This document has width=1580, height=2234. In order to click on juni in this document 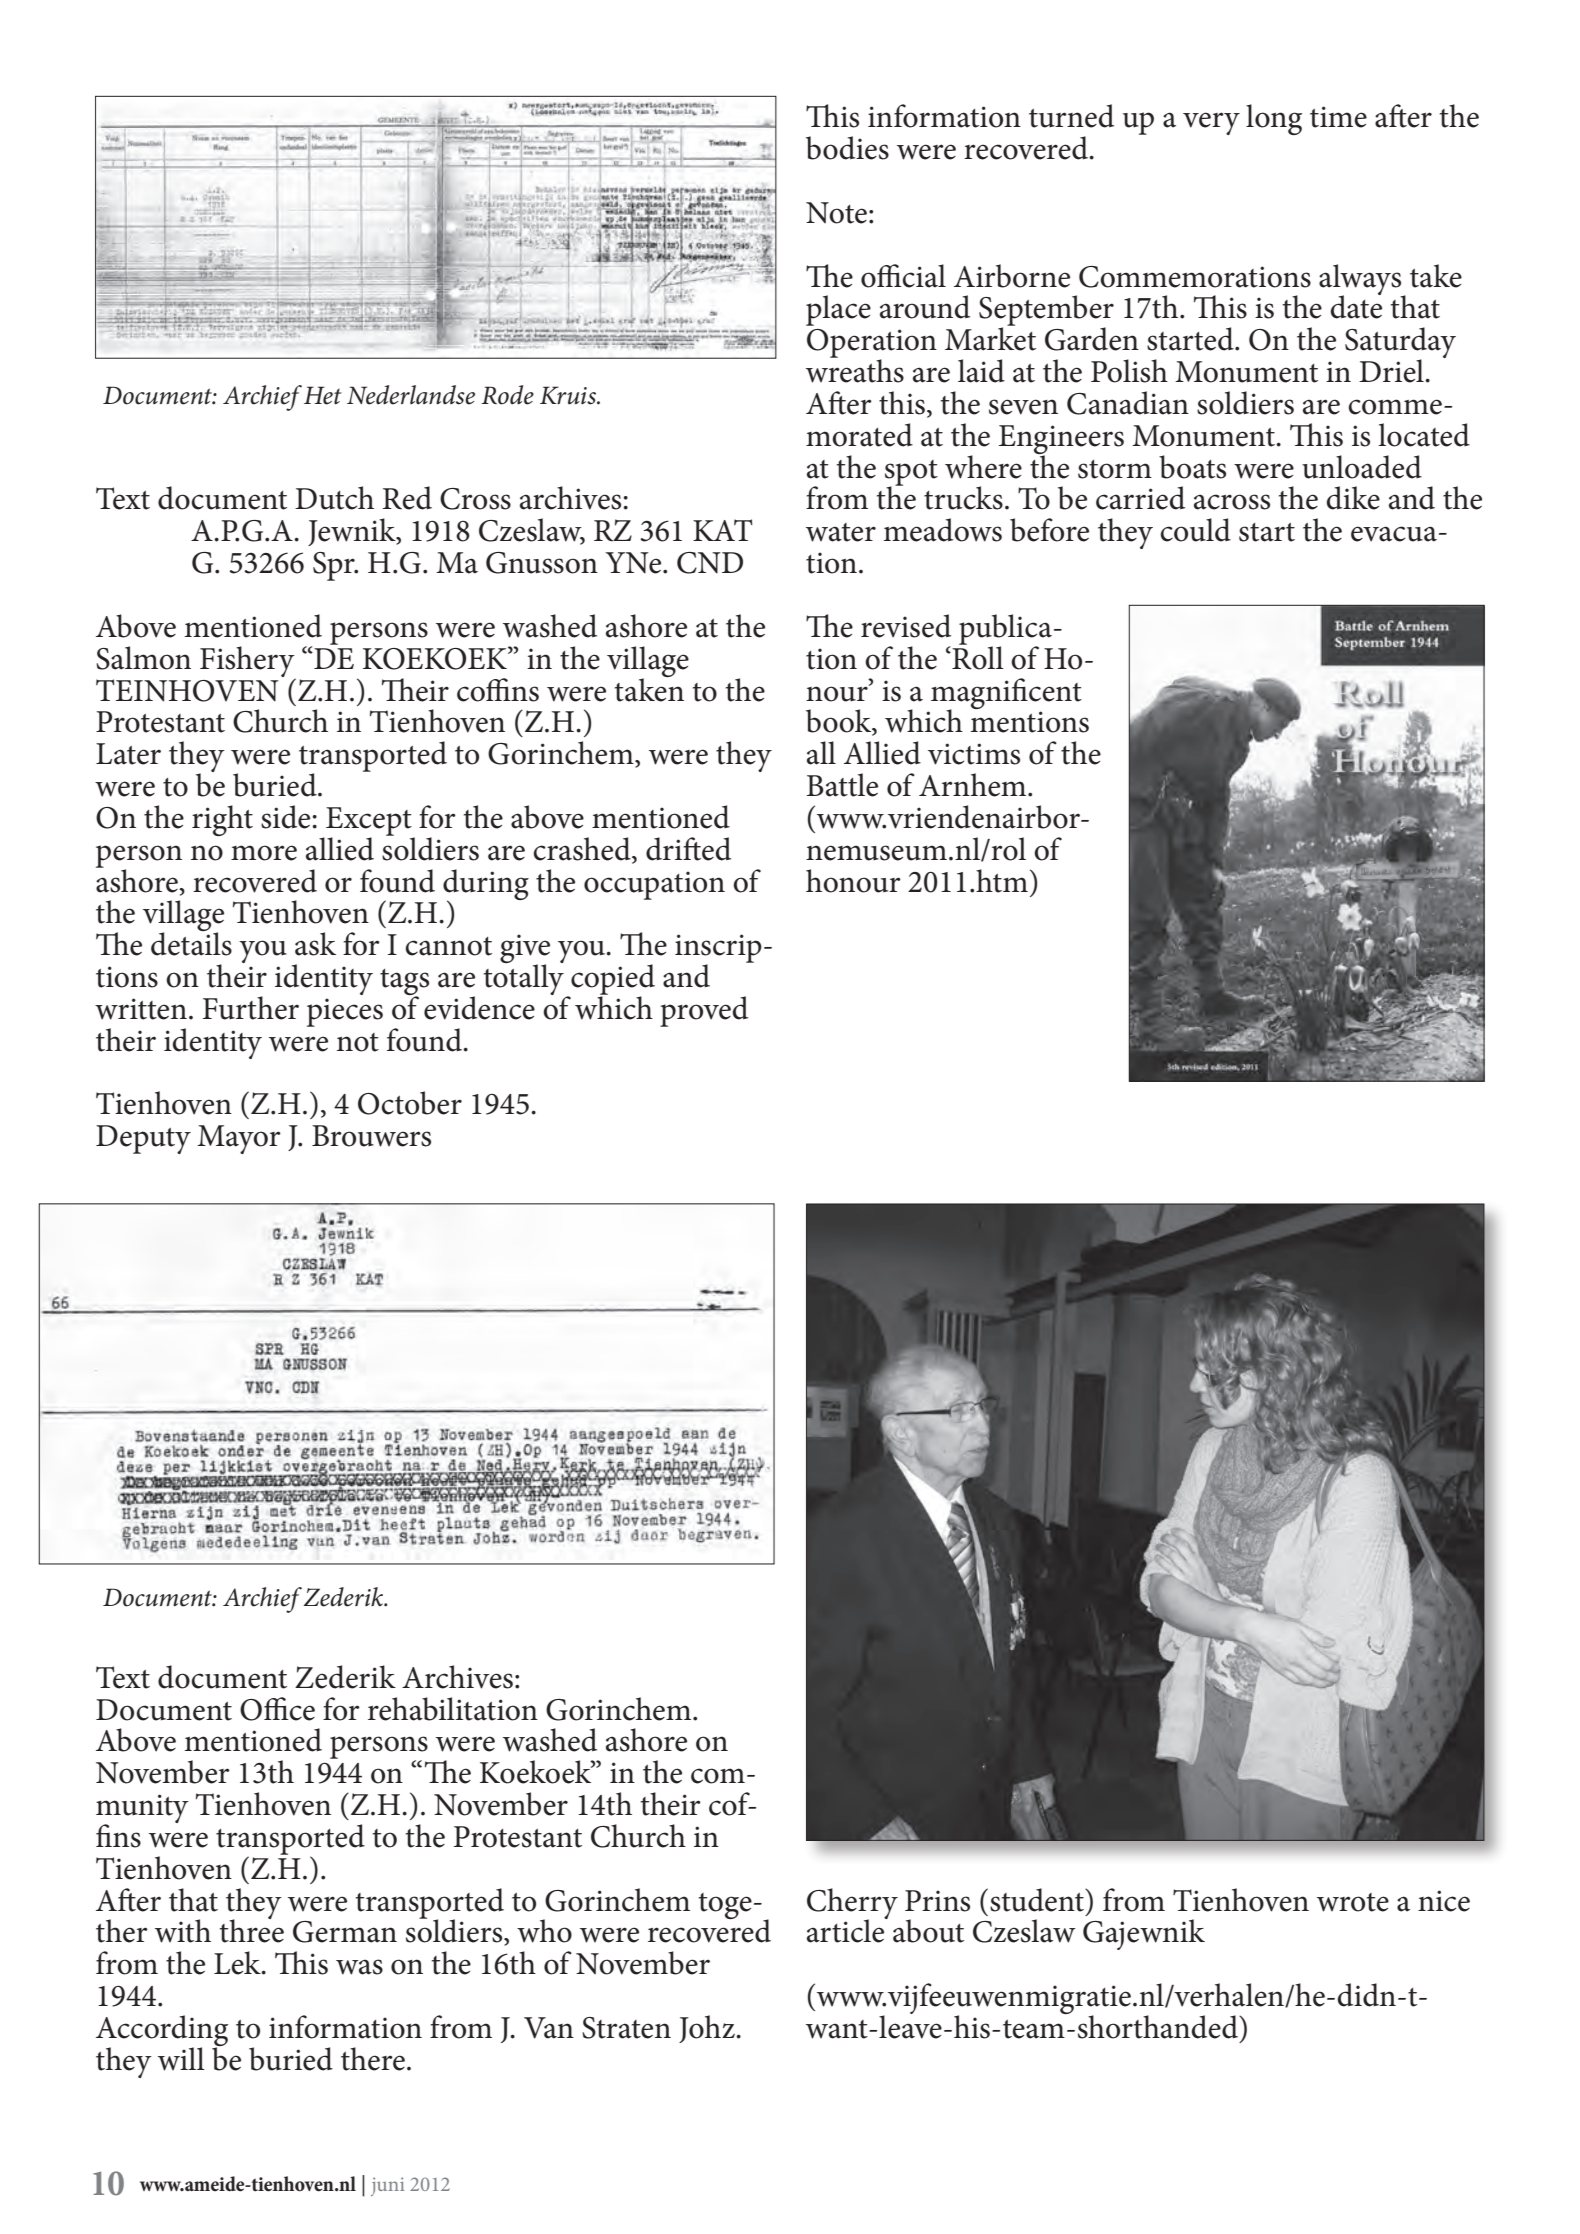, I will do `click(388, 2186)`.
